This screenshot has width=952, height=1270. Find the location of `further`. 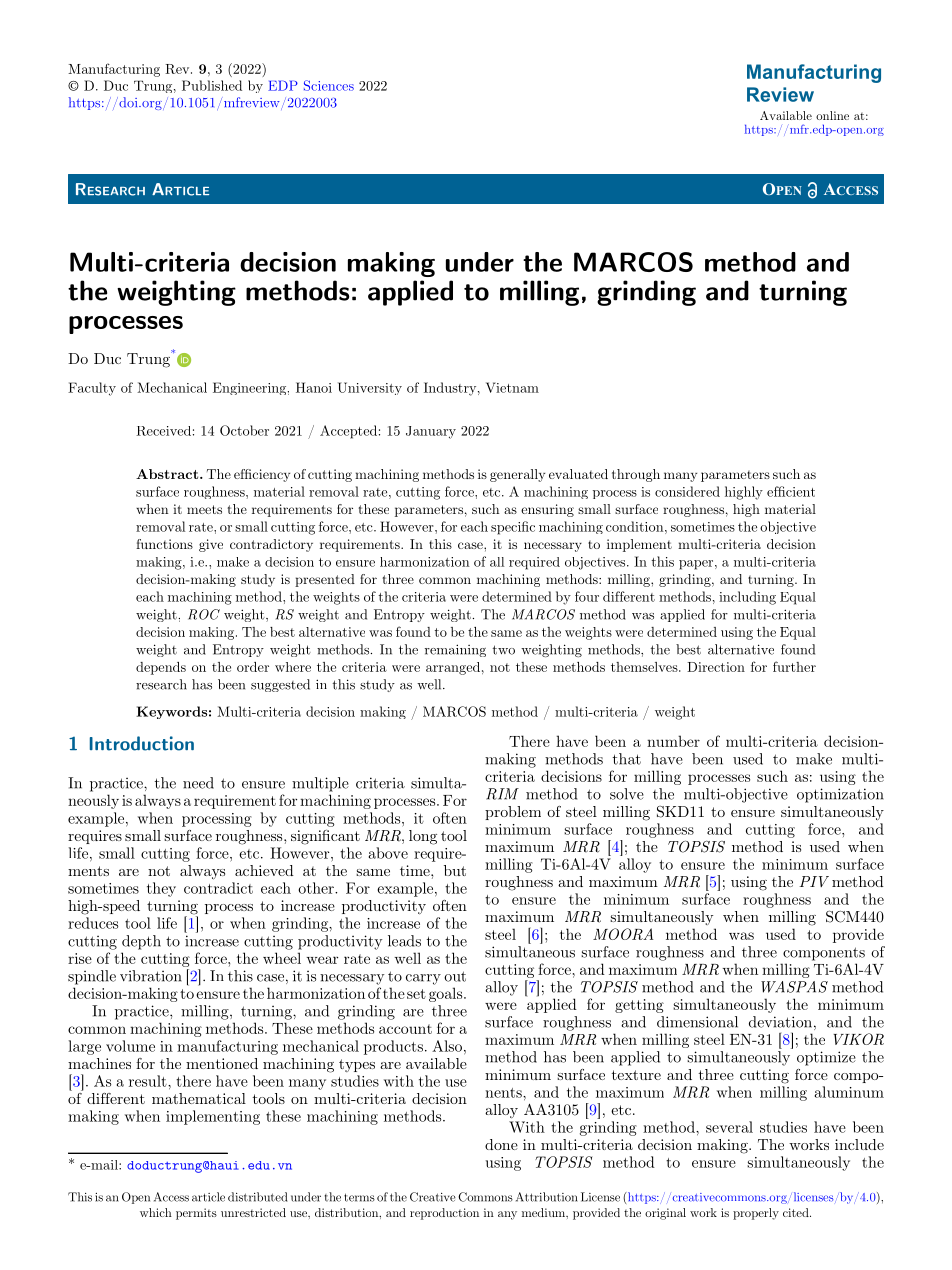

further is located at coordinates (794, 666).
